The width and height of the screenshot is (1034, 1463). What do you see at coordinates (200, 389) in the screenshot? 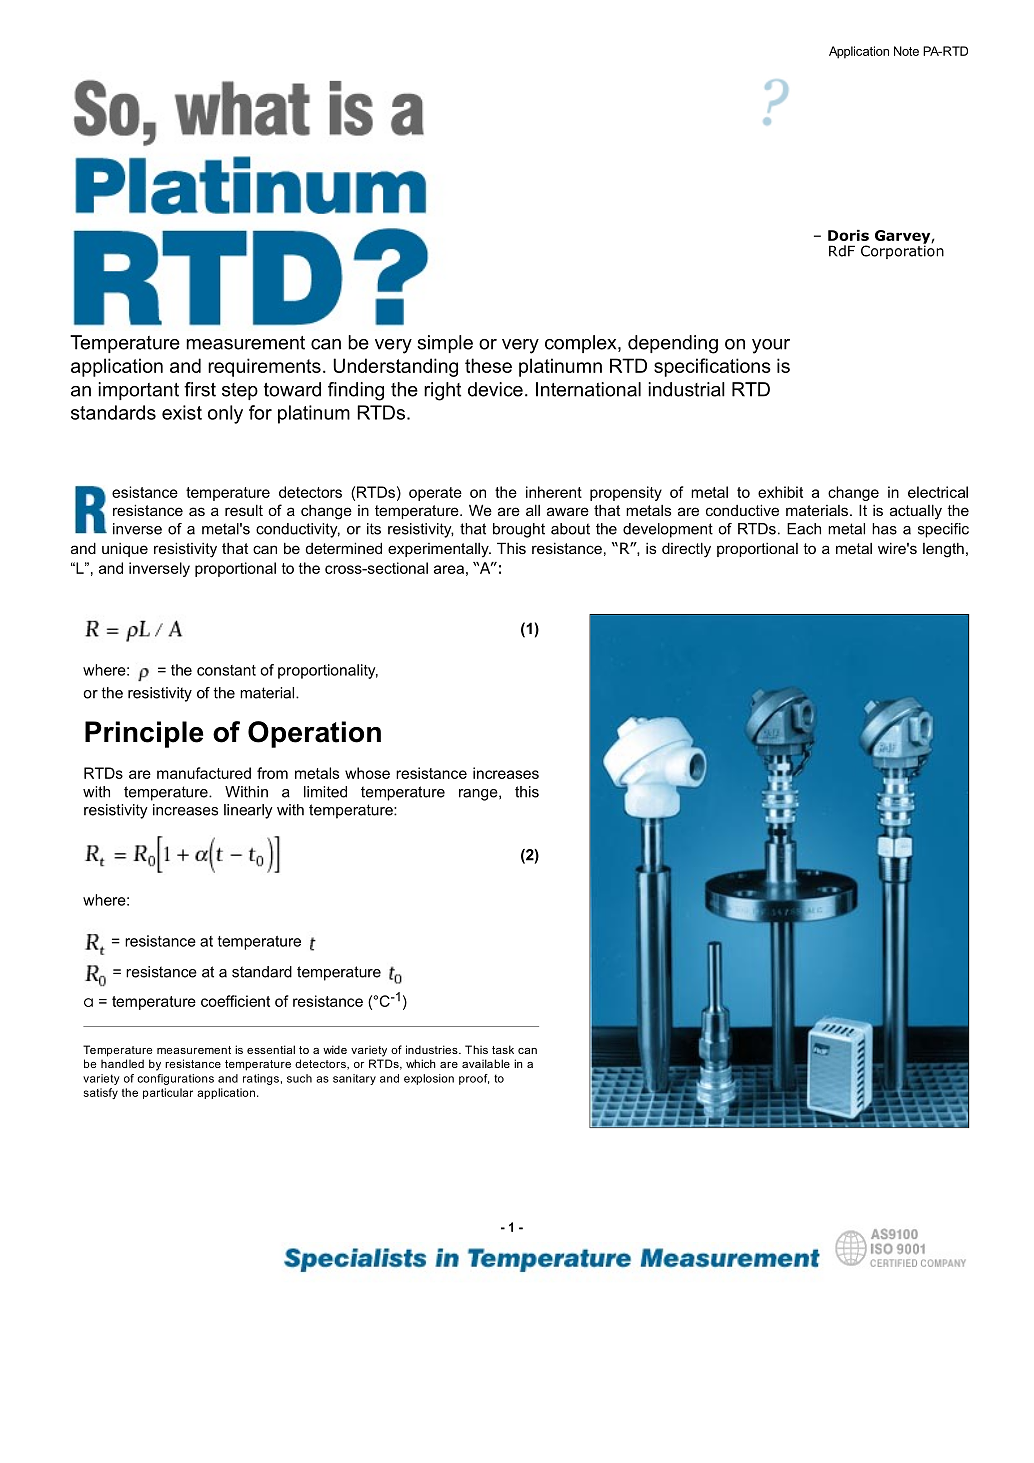
I see `first` at bounding box center [200, 389].
